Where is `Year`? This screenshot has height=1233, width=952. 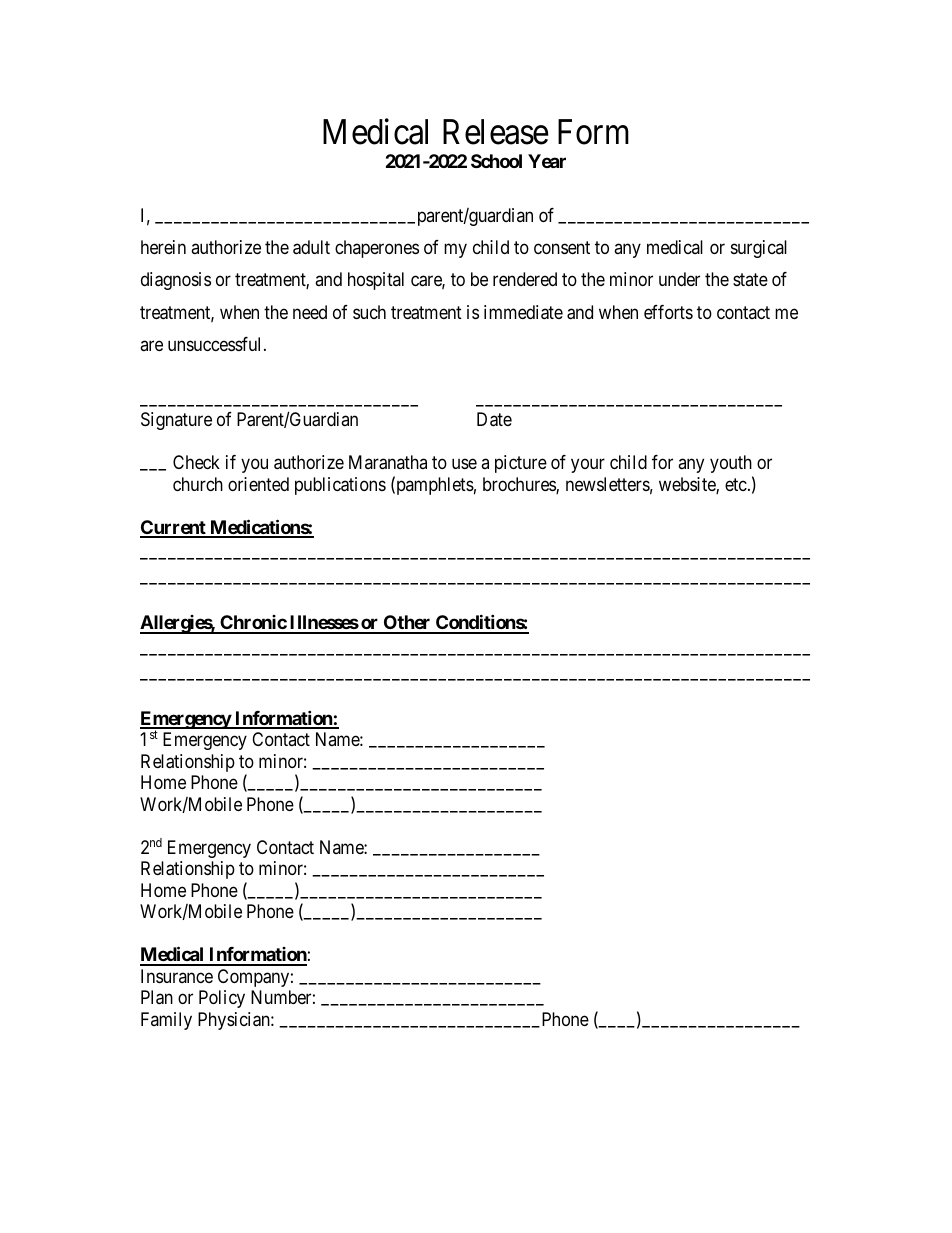 Year is located at coordinates (547, 161).
